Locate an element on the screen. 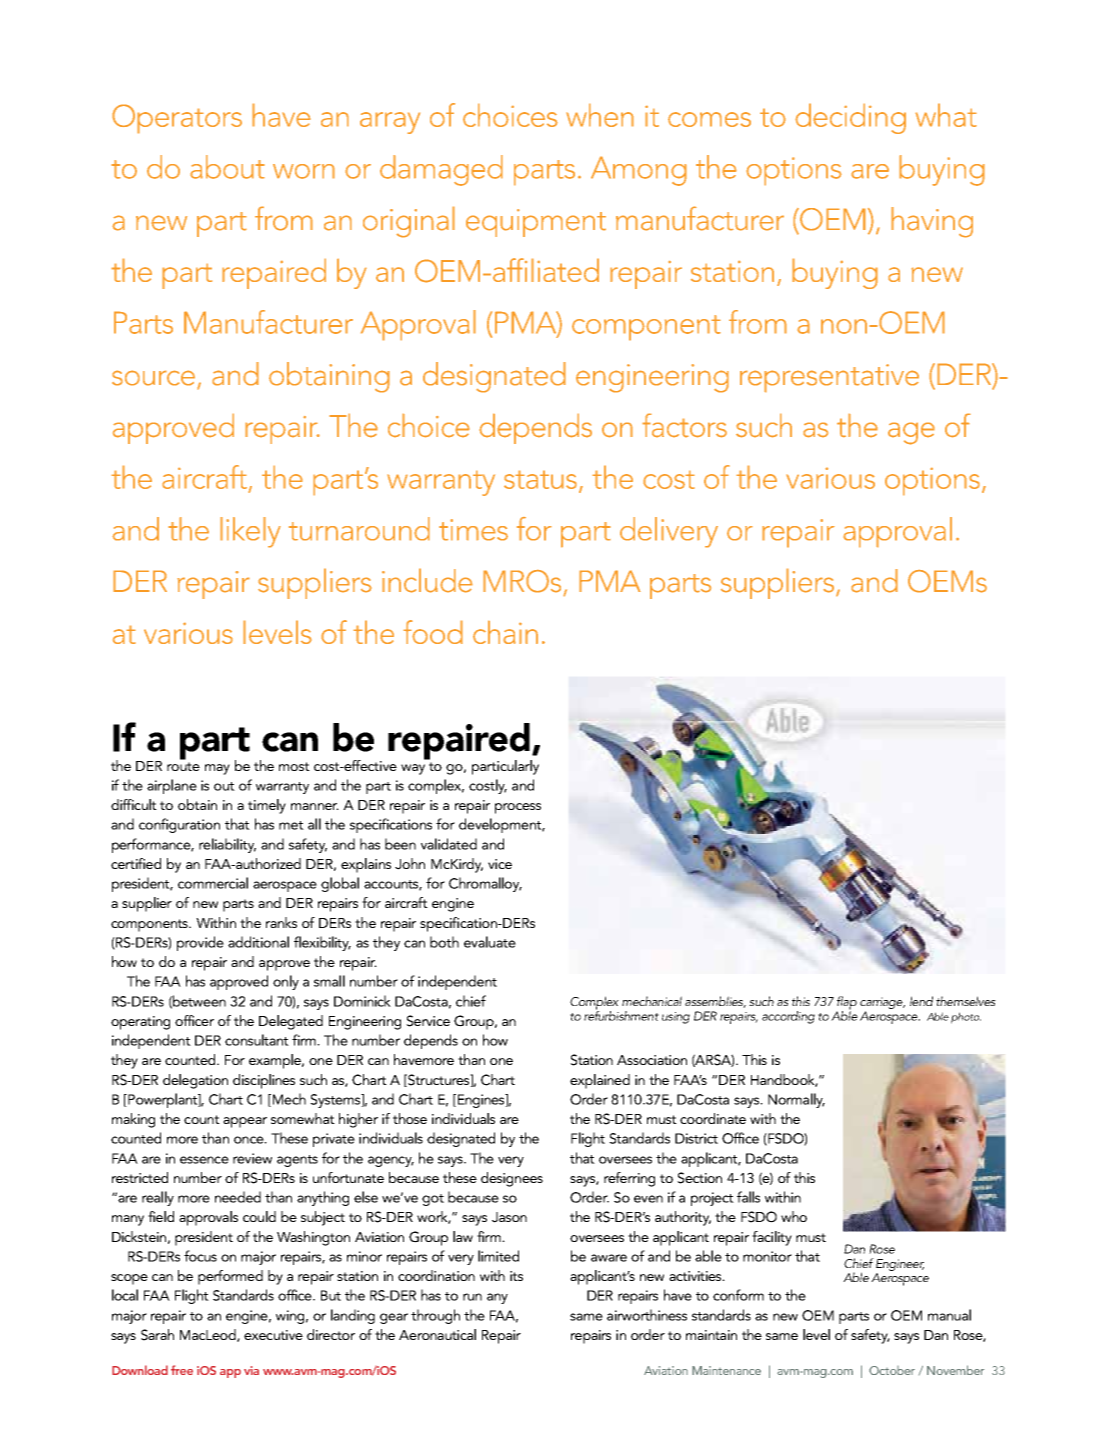 This screenshot has width=1115, height=1442. evaluate is located at coordinates (490, 942).
